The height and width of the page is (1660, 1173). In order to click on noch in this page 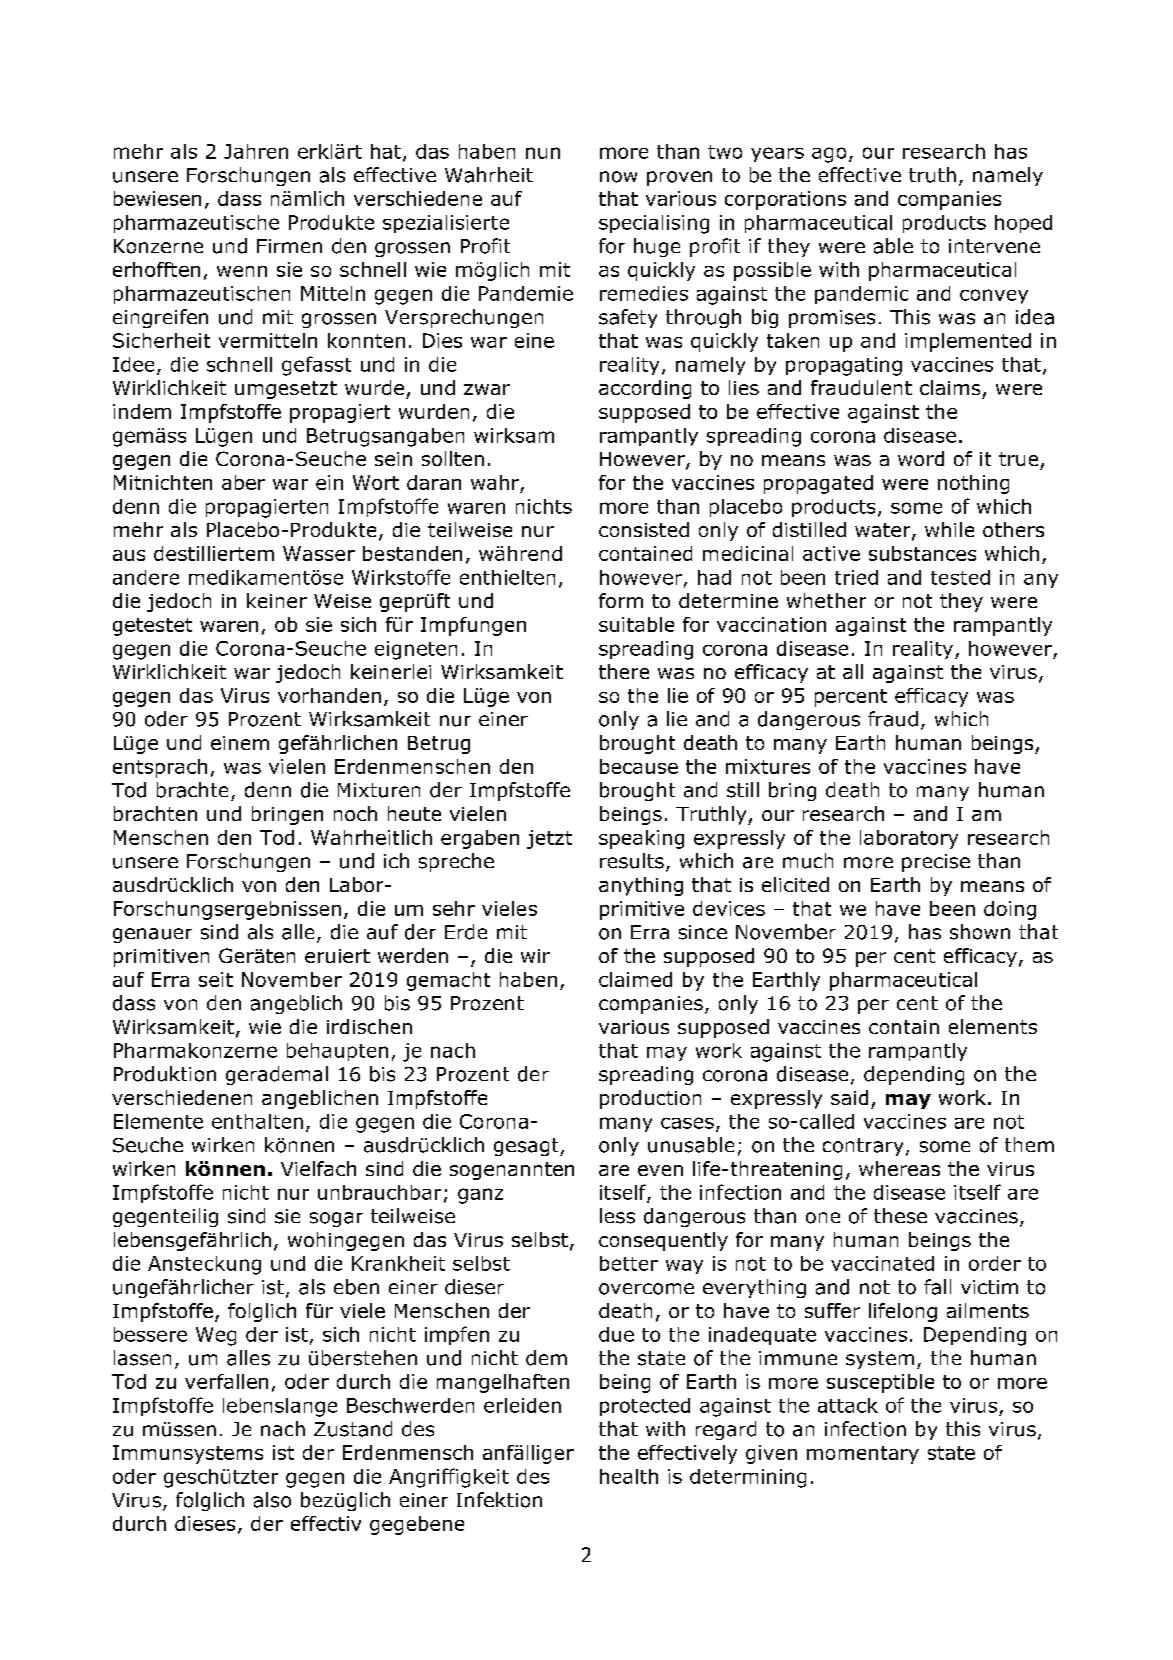, I will do `click(355, 813)`.
